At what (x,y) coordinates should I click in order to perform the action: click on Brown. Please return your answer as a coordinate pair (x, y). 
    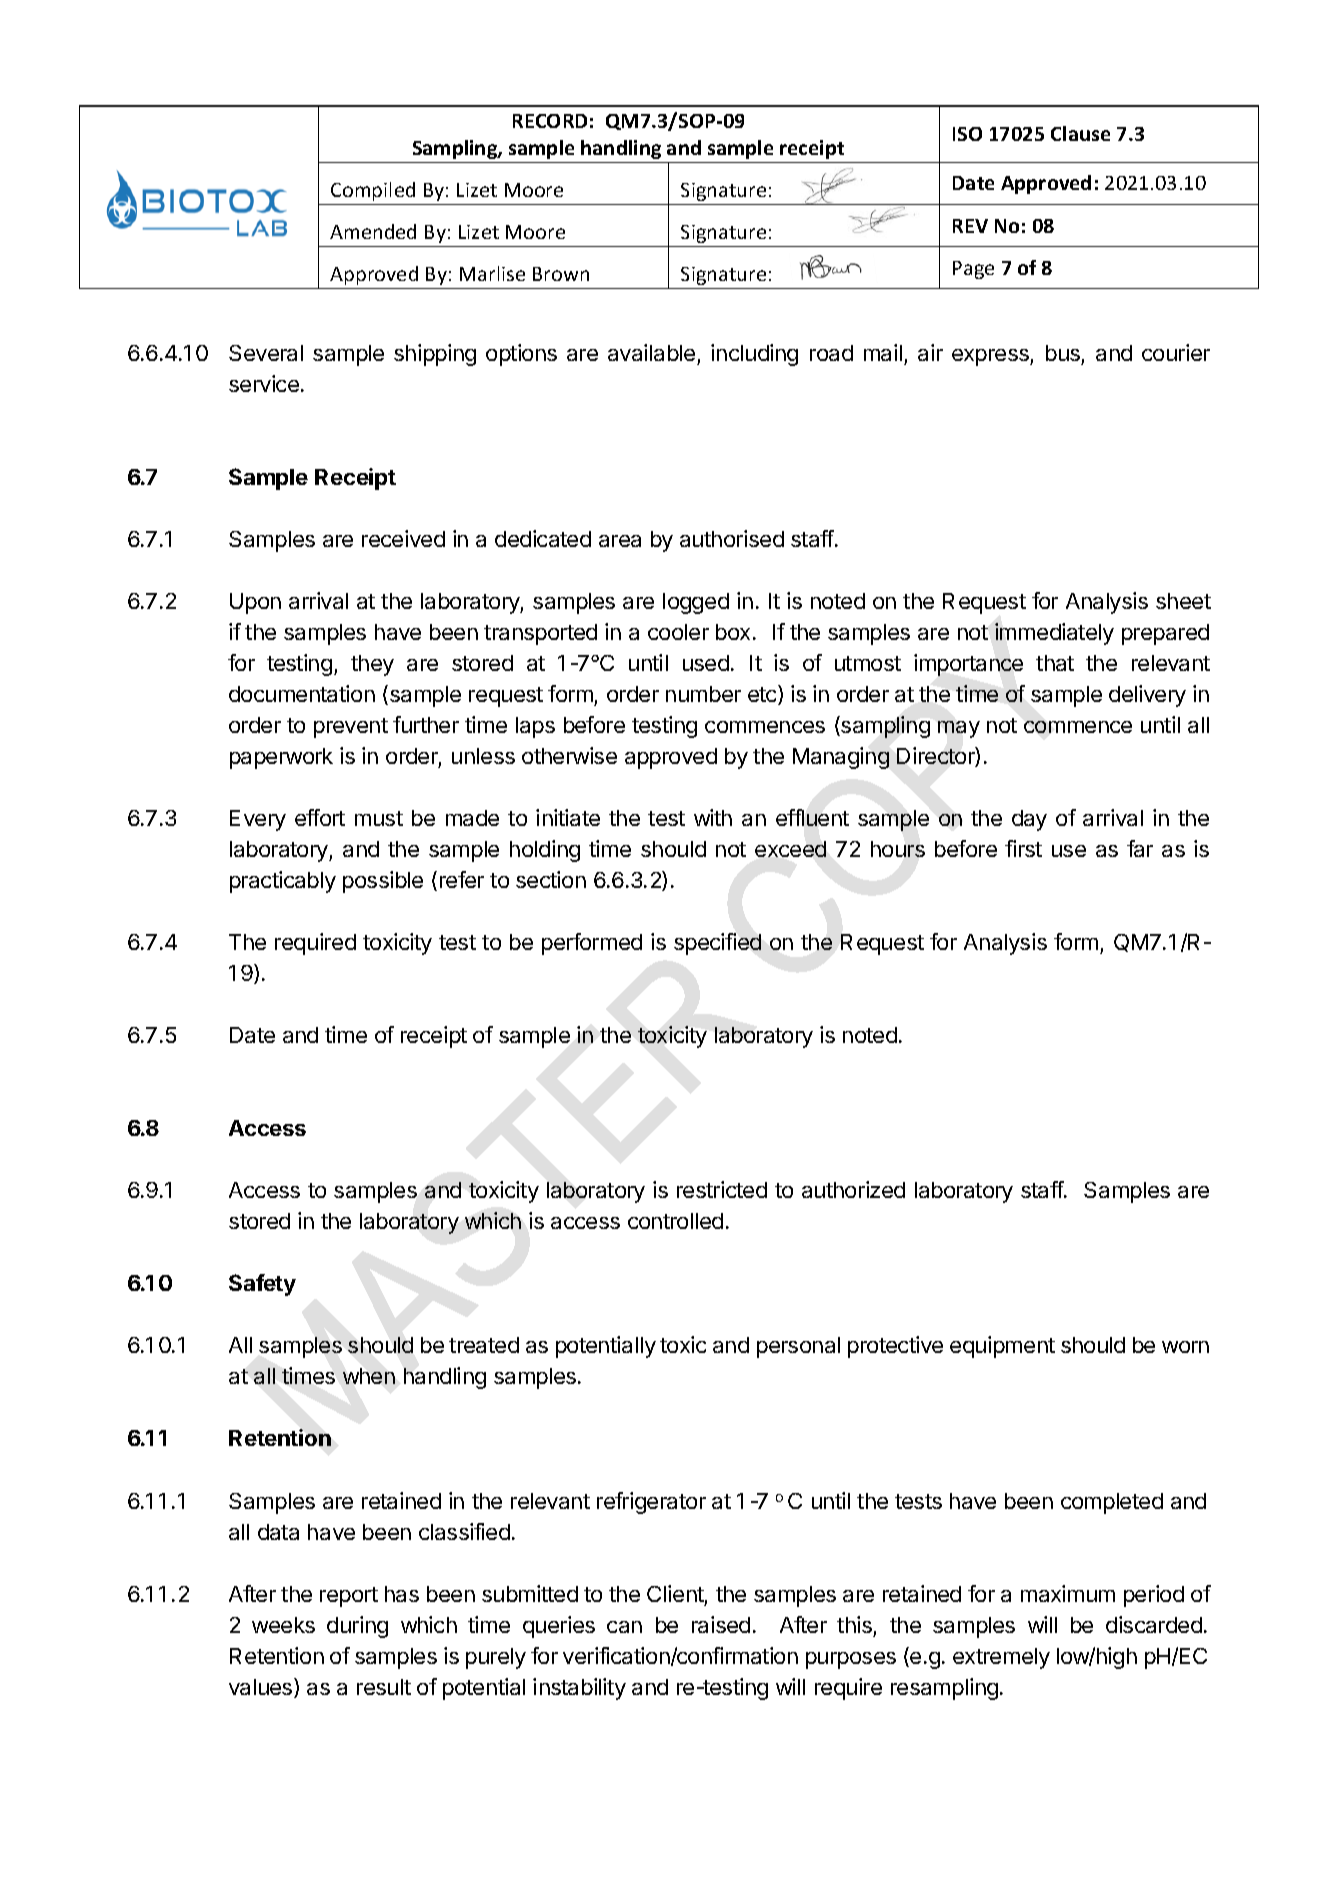
    Looking at the image, I should click on (561, 274).
